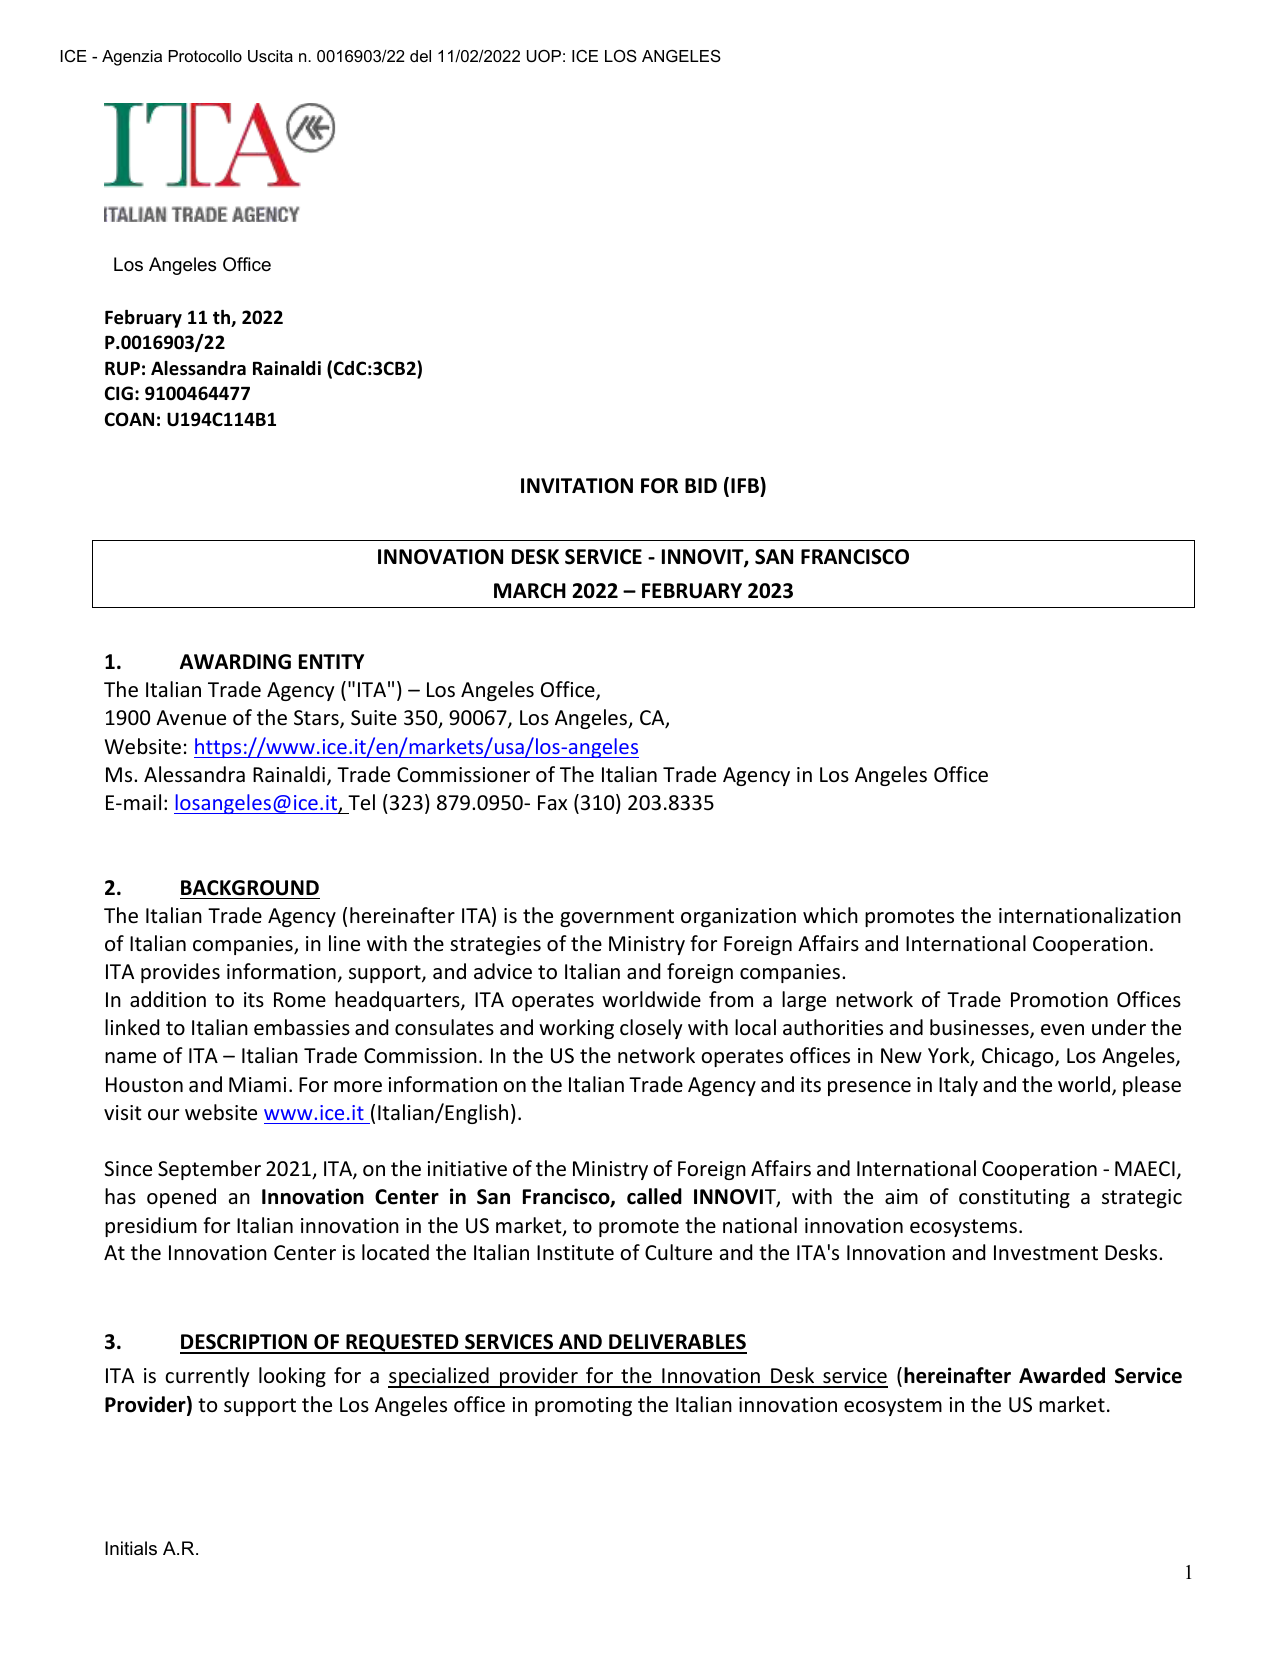 The width and height of the image is (1283, 1661). I want to click on Promotion, so click(1059, 1000).
